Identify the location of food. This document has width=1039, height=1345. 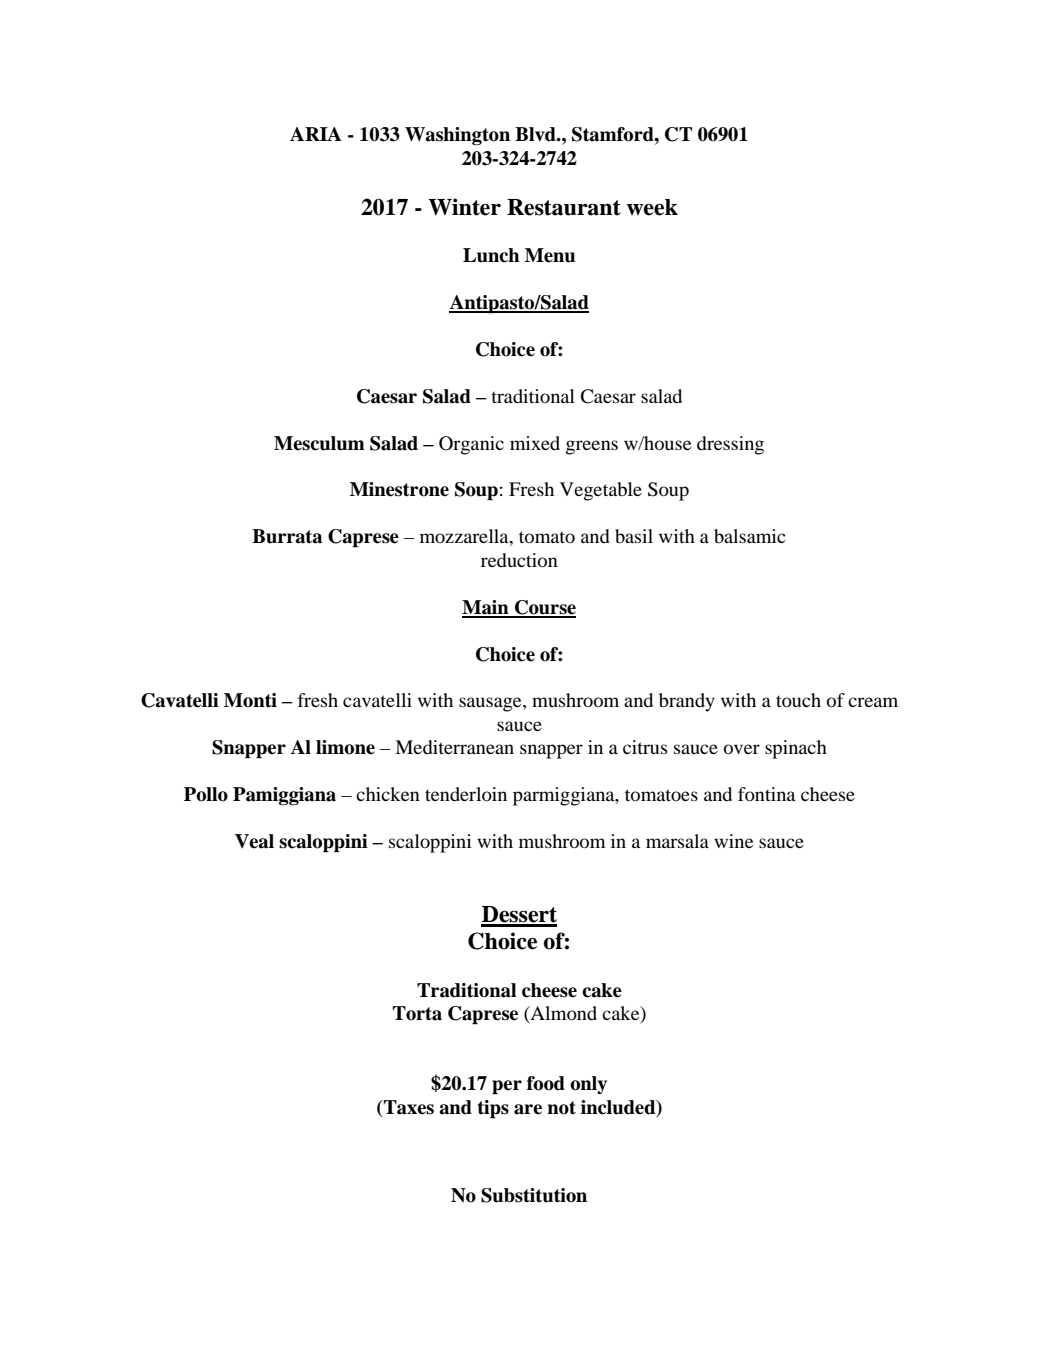
(546, 1083).
